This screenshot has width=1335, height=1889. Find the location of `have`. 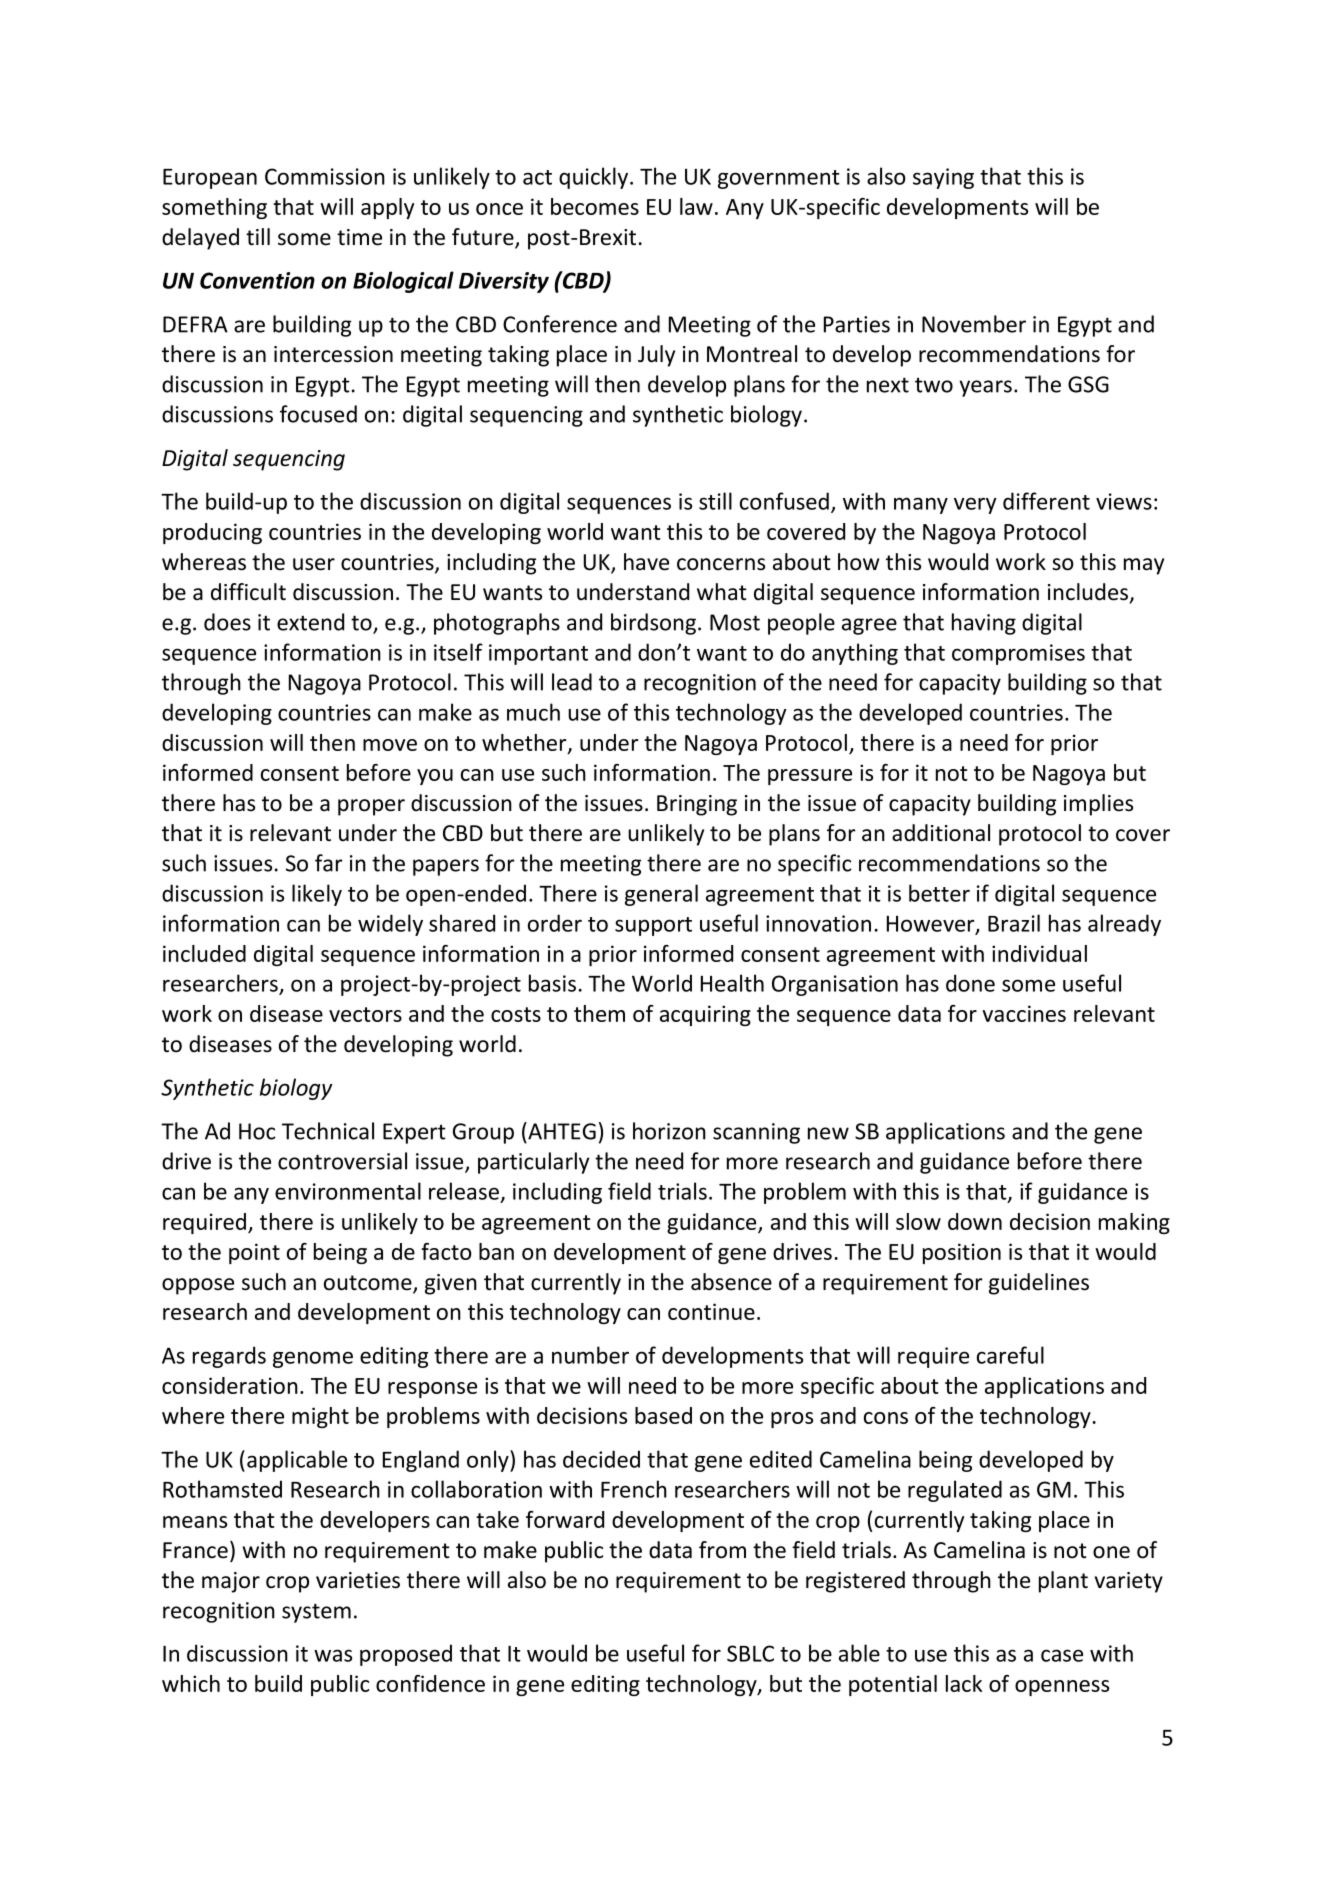

have is located at coordinates (646, 562).
